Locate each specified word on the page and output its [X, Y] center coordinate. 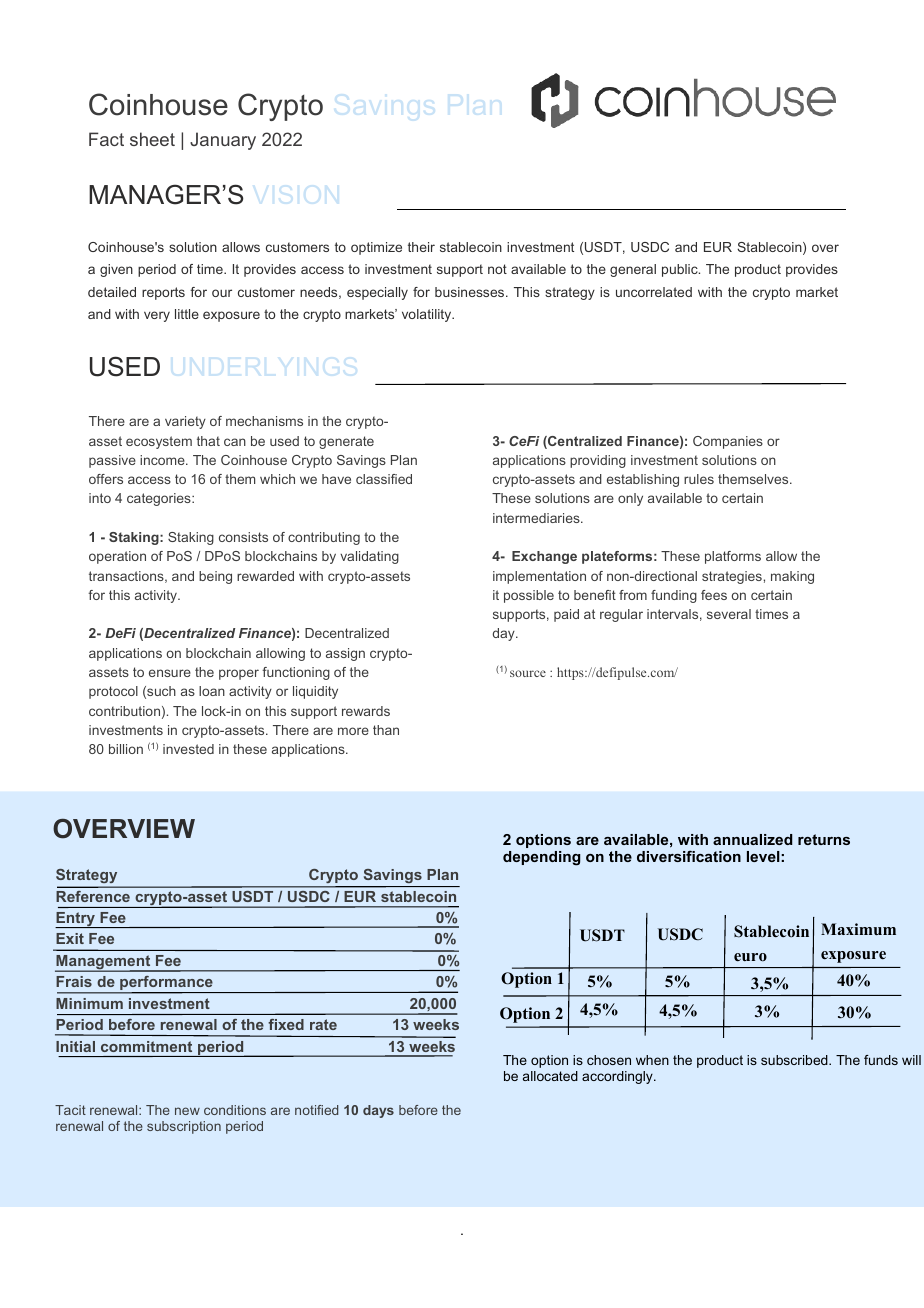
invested [188, 749]
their [421, 247]
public [681, 270]
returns [824, 839]
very [157, 316]
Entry [76, 920]
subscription [184, 1127]
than [386, 730]
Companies [728, 442]
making [792, 577]
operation [117, 557]
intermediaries [537, 518]
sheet [152, 139]
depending [542, 858]
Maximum [858, 929]
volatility [428, 315]
